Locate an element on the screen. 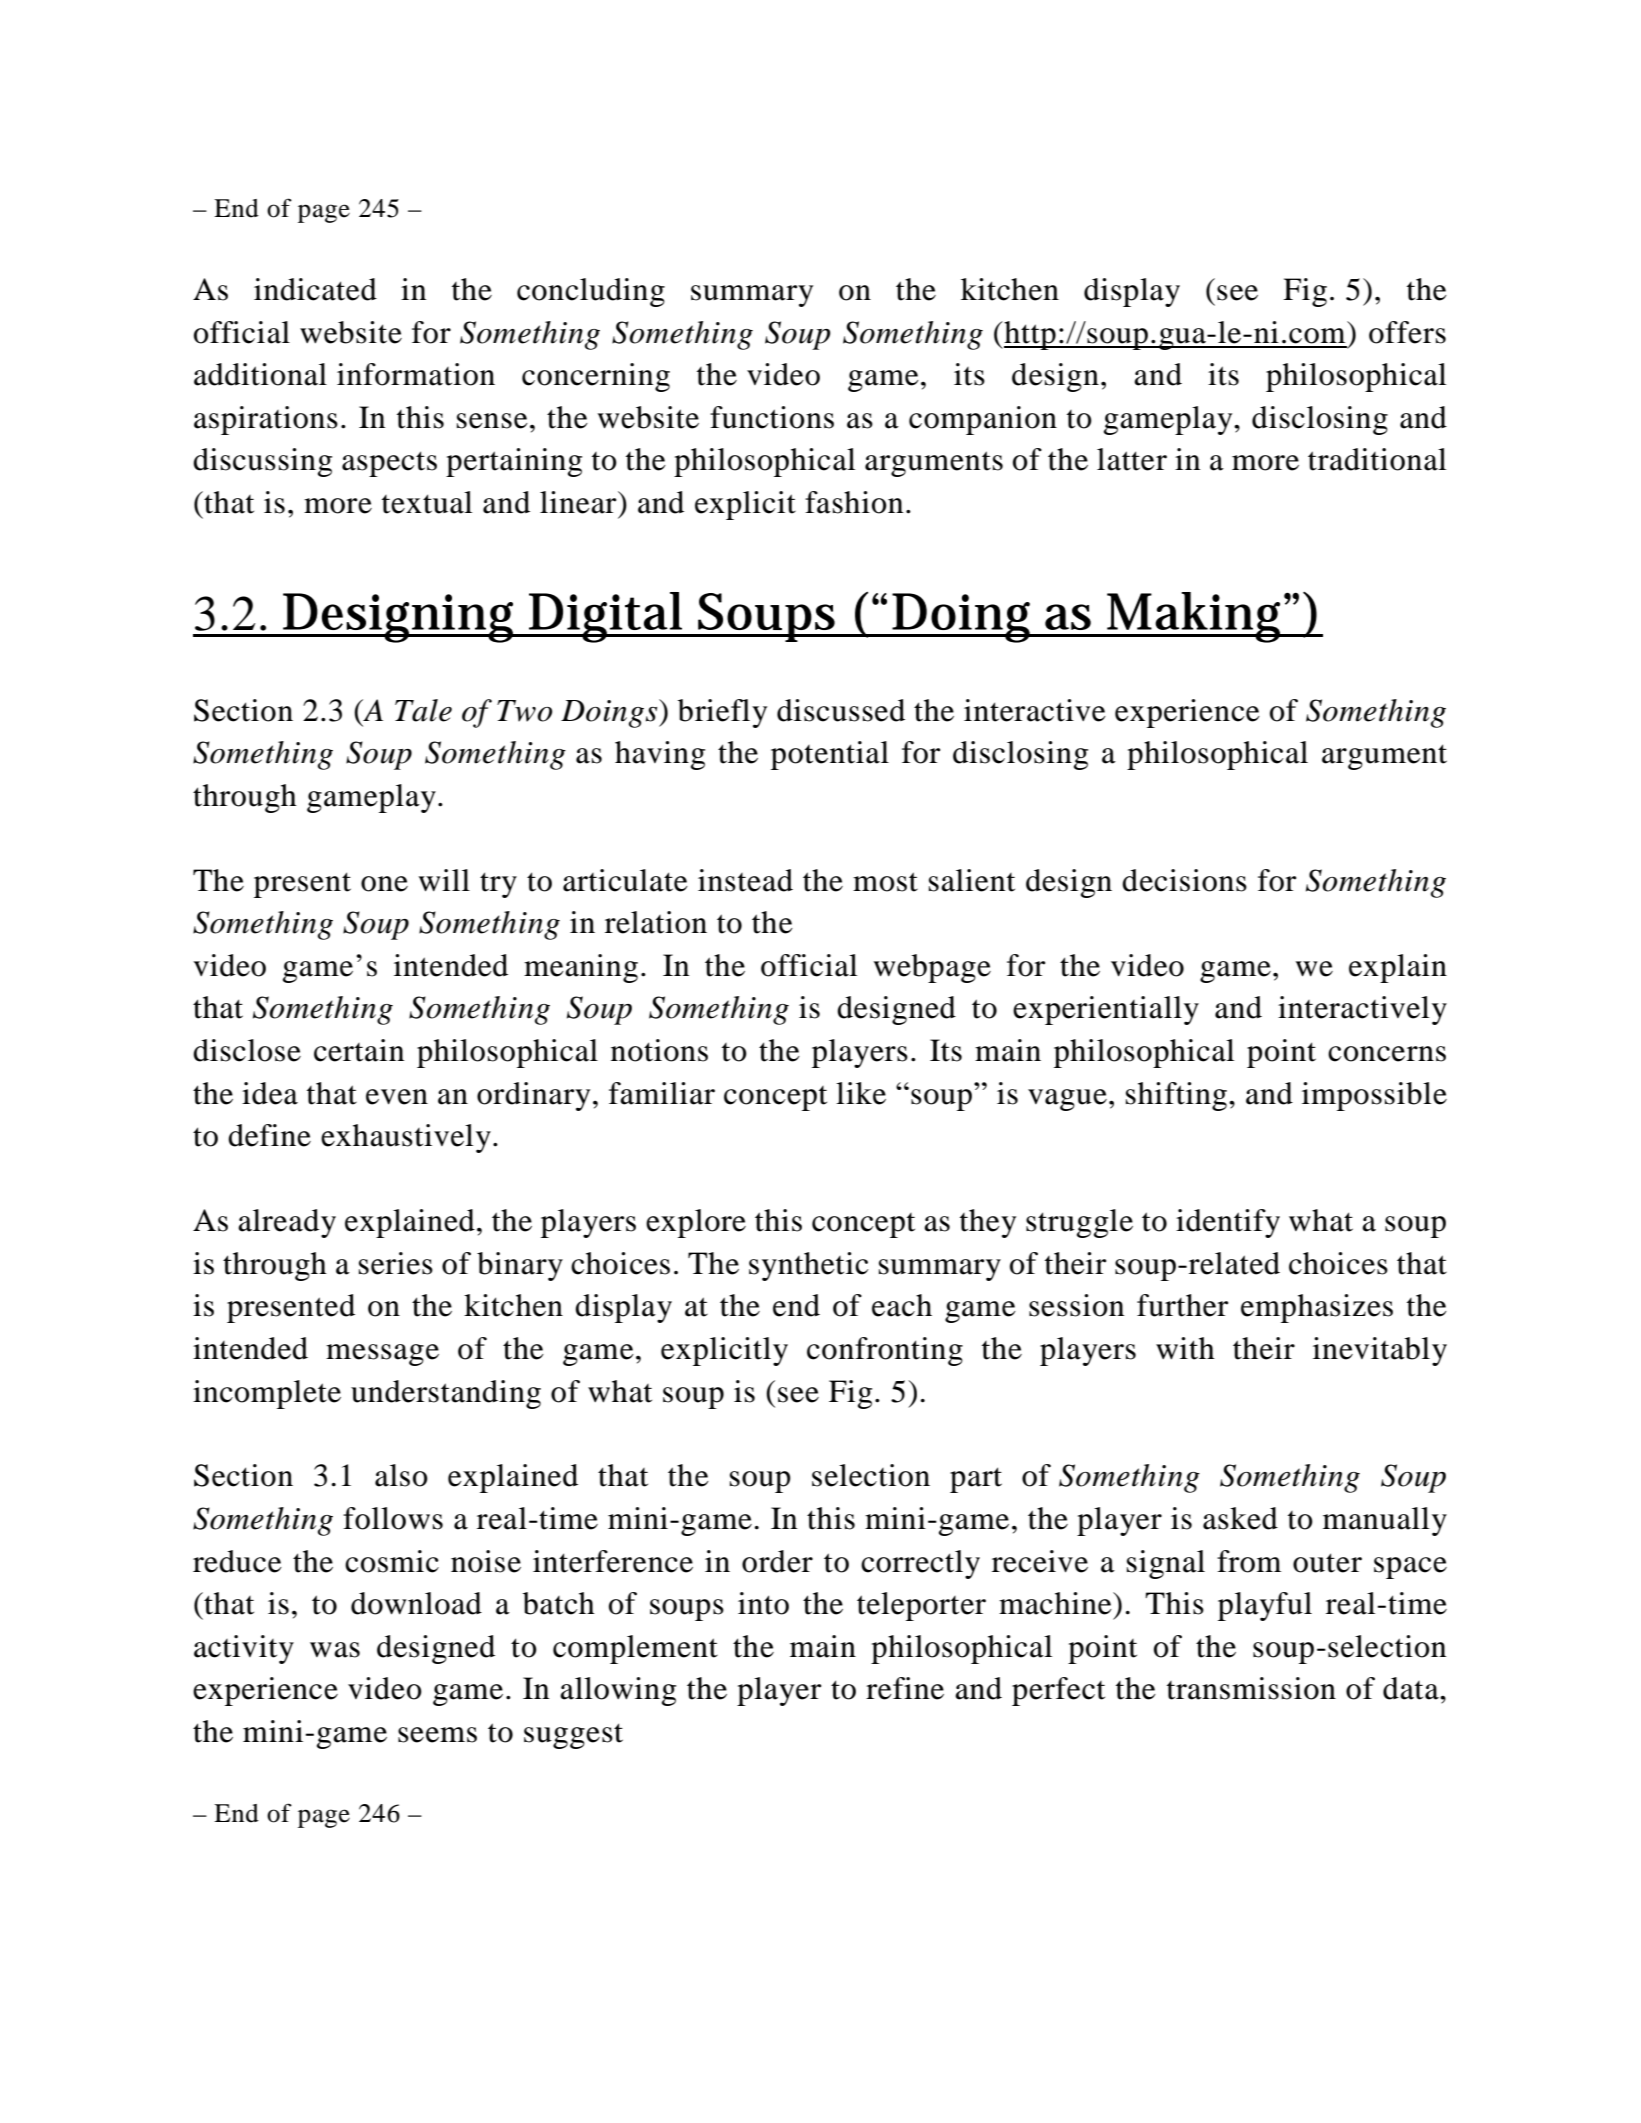 This screenshot has height=2123, width=1641. information is located at coordinates (416, 374).
